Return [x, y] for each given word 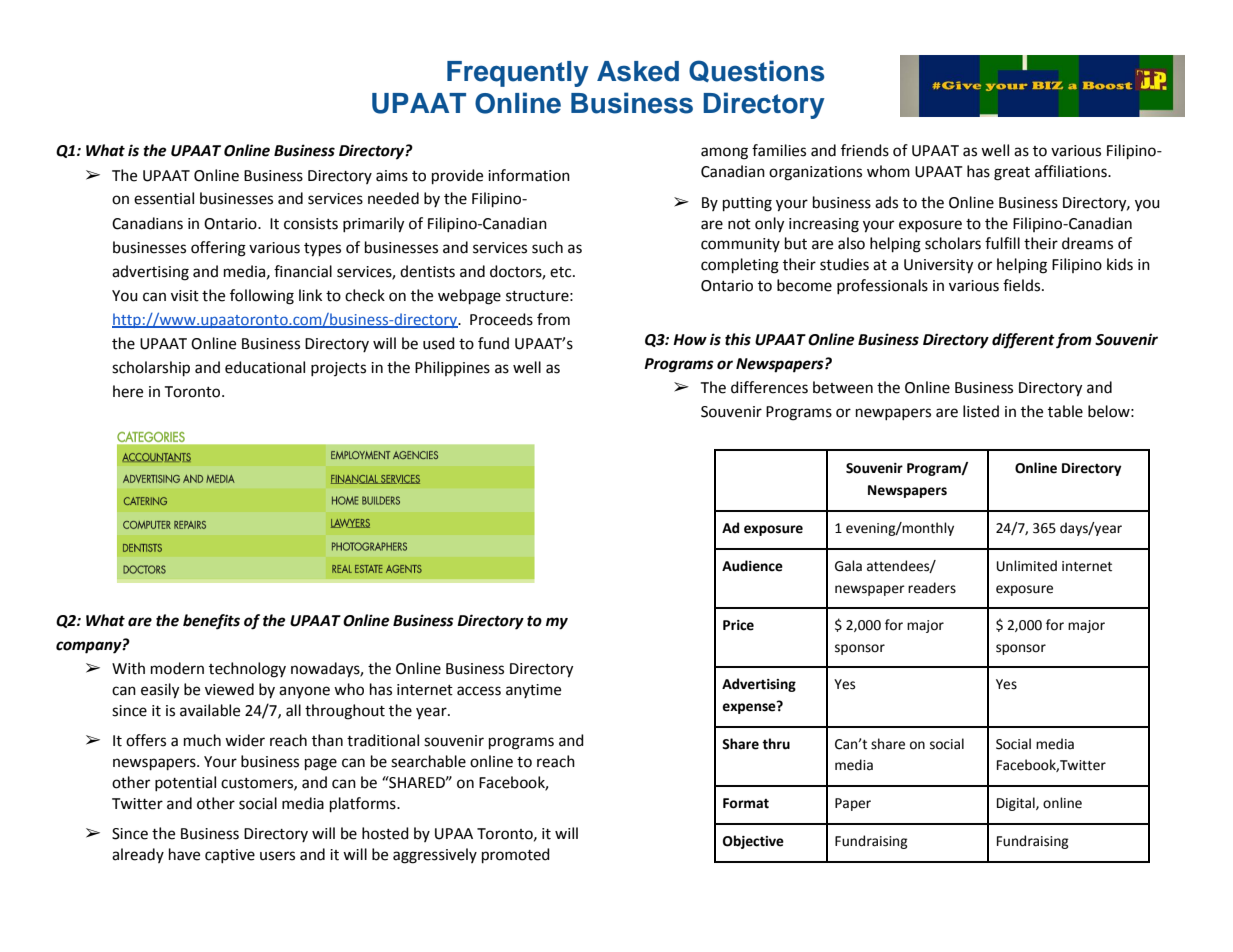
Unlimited [1027, 566]
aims [392, 176]
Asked [638, 71]
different [1023, 341]
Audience [752, 566]
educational [265, 367]
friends [865, 150]
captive [230, 856]
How [690, 340]
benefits [211, 622]
